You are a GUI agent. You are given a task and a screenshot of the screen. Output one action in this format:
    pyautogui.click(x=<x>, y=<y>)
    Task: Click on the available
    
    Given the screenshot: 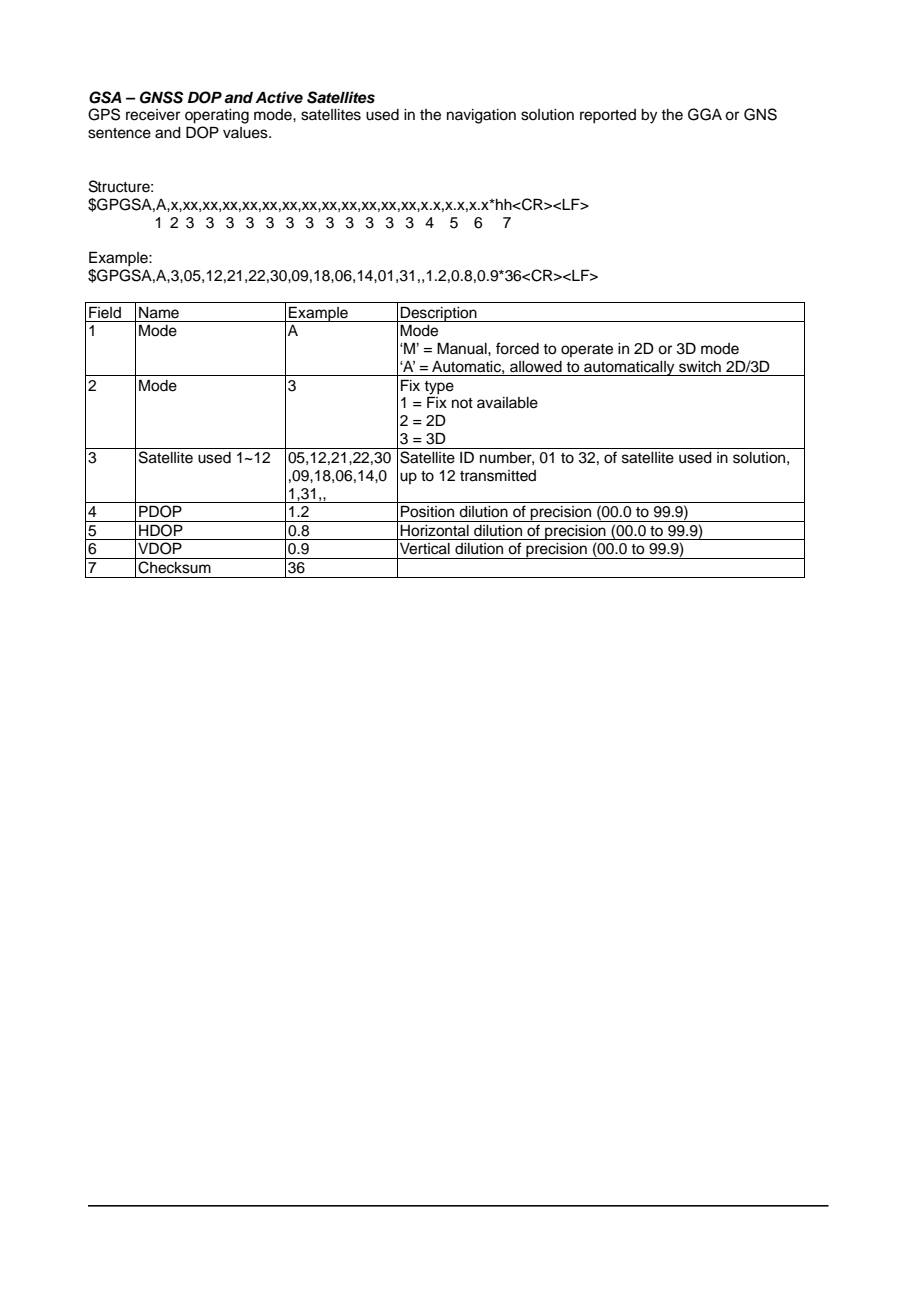 What is the action you would take?
    pyautogui.click(x=507, y=403)
